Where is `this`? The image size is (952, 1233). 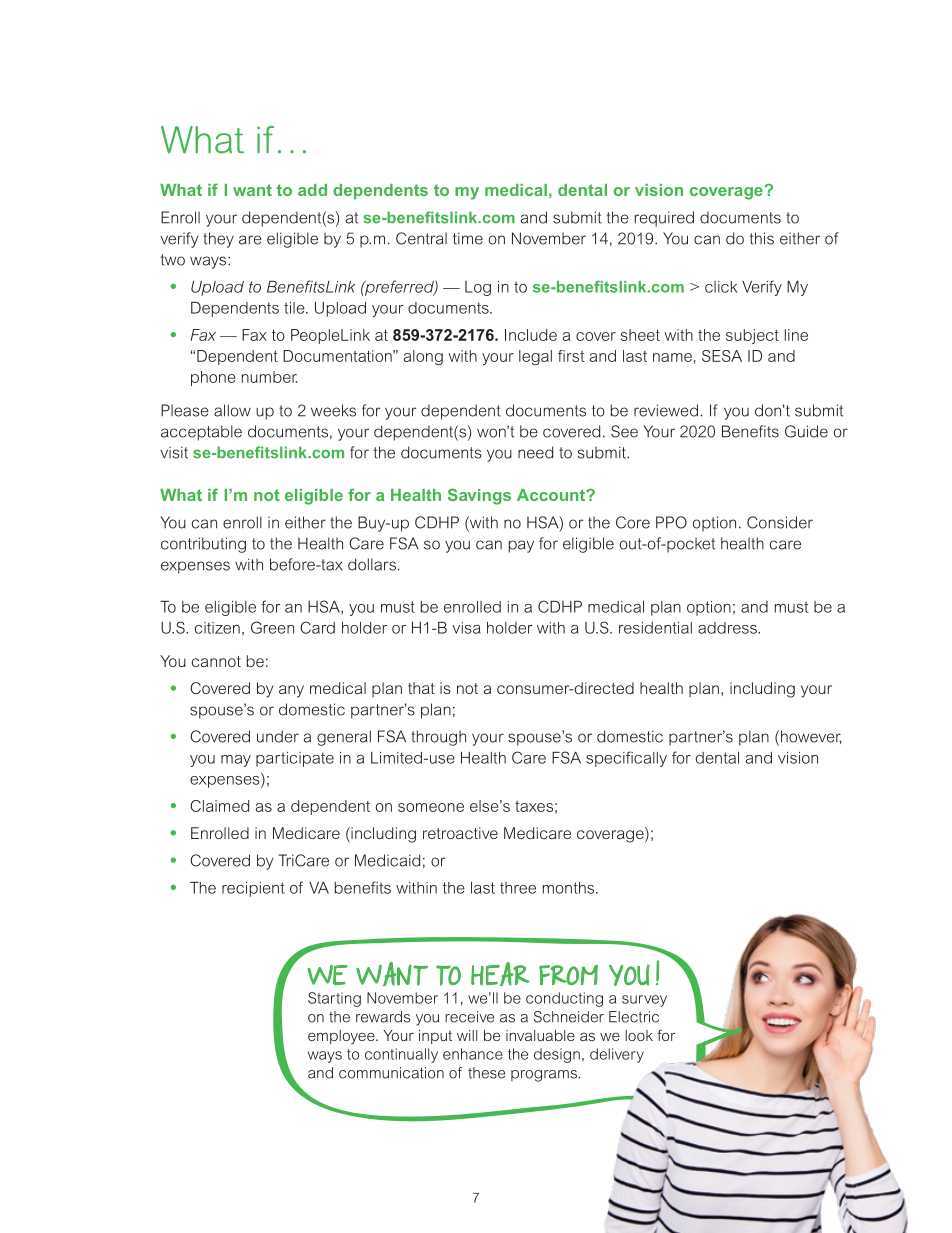
this is located at coordinates (762, 238).
